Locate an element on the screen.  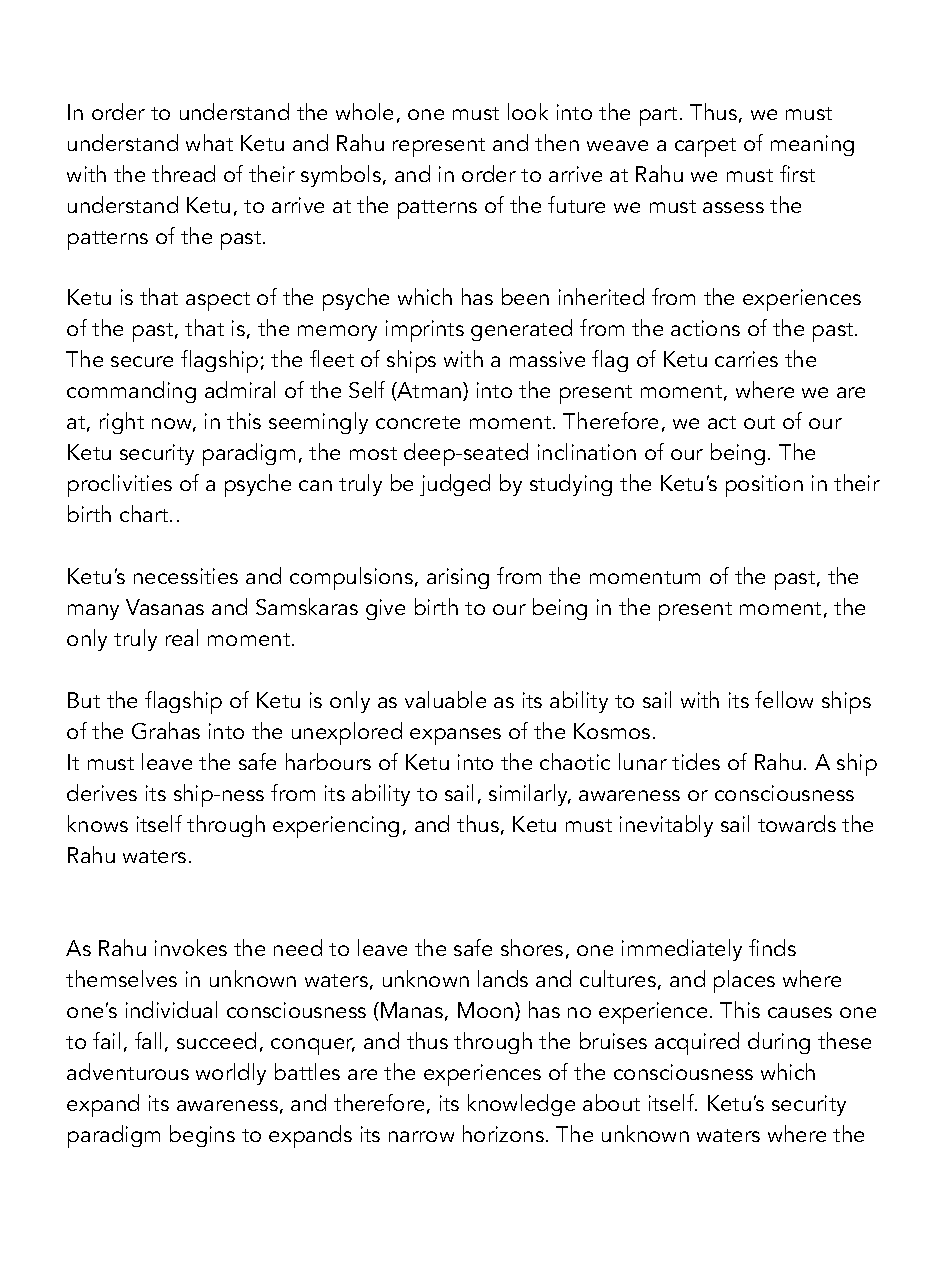
real is located at coordinates (182, 637).
